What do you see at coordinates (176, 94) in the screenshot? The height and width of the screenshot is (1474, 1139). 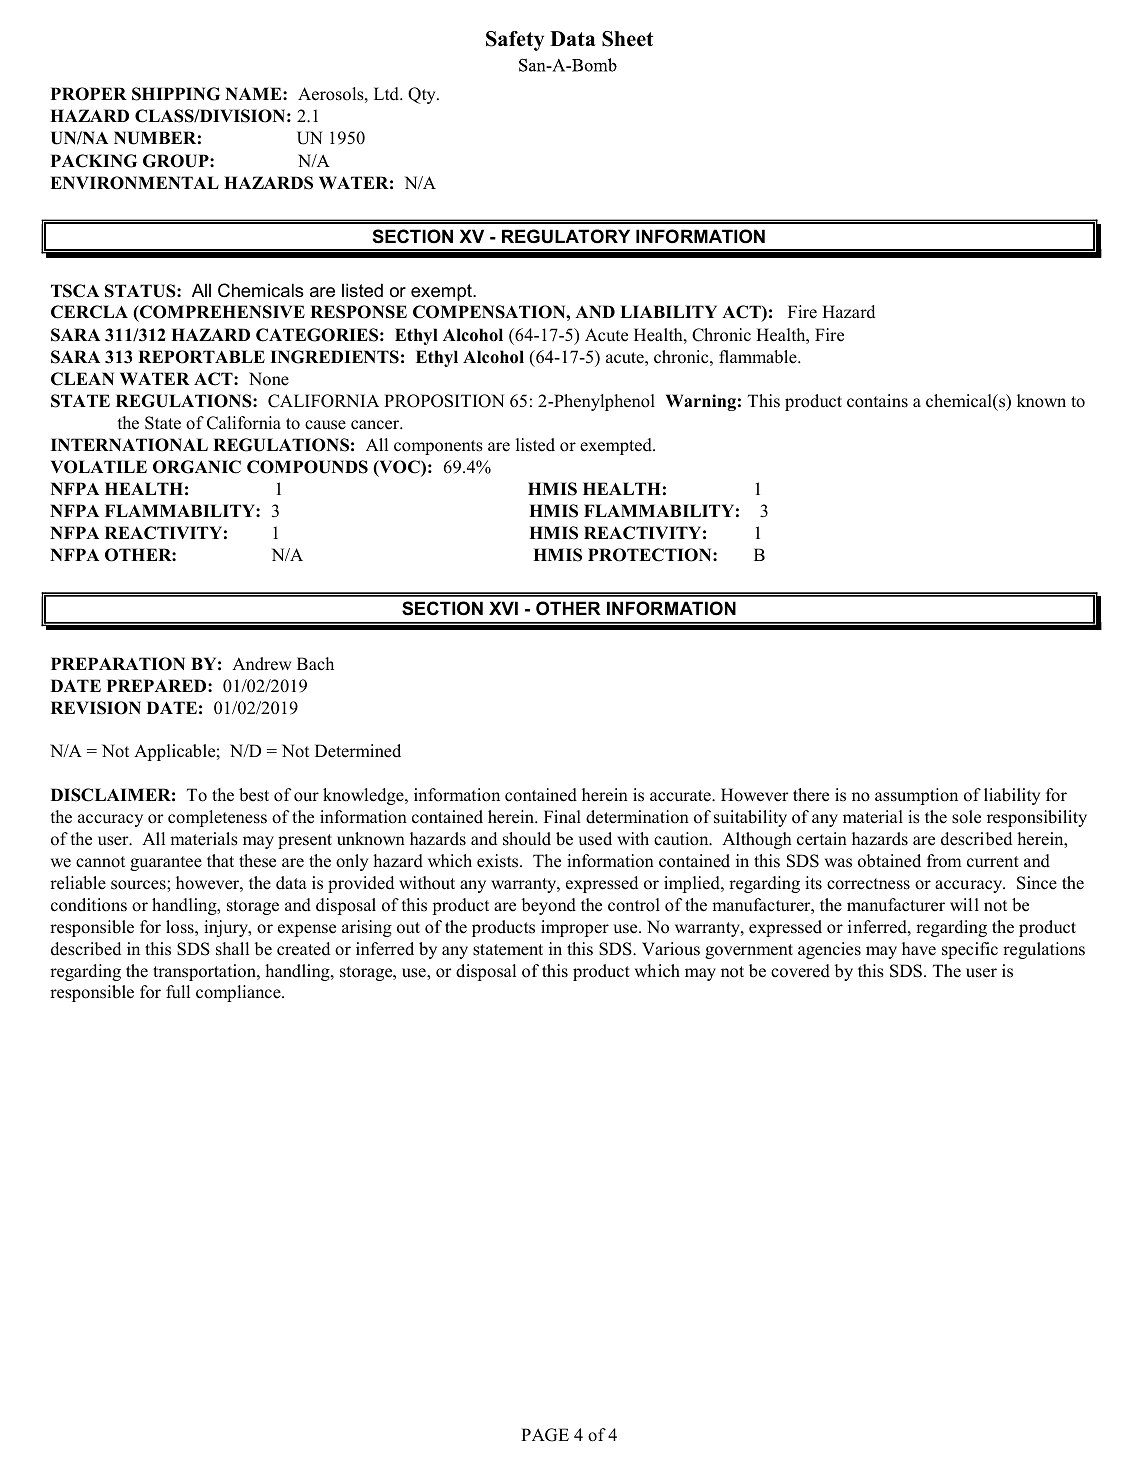 I see `SHIPPING` at bounding box center [176, 94].
